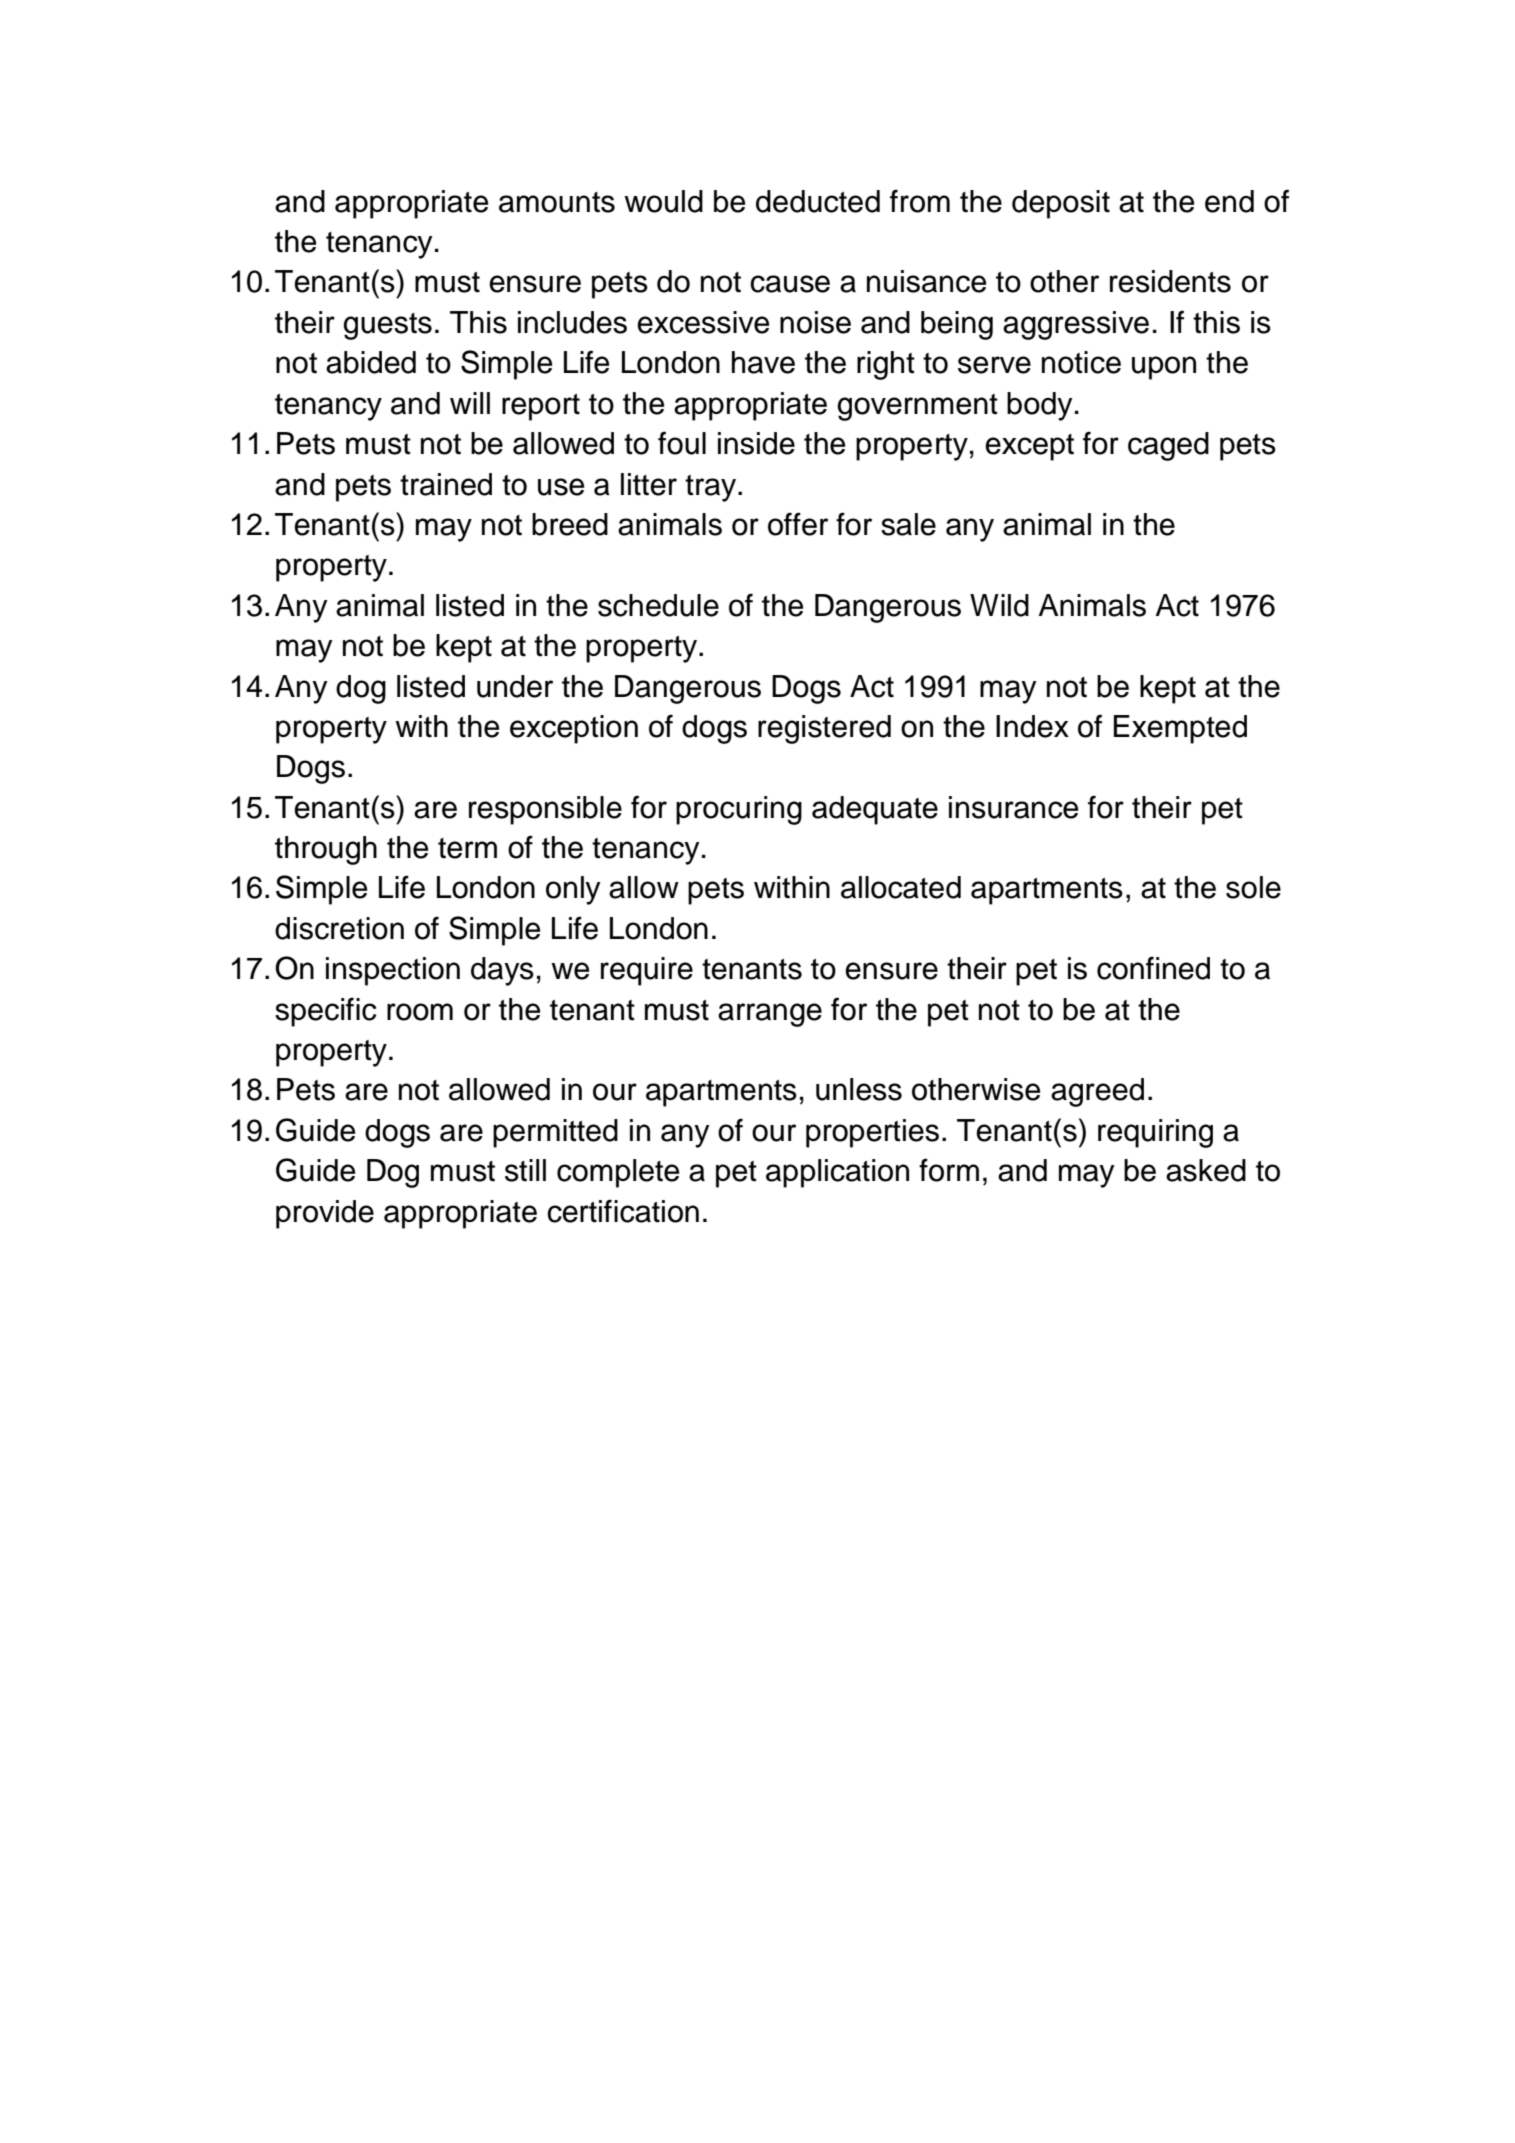 Image resolution: width=1515 pixels, height=2143 pixels. I want to click on Wild, so click(999, 605).
